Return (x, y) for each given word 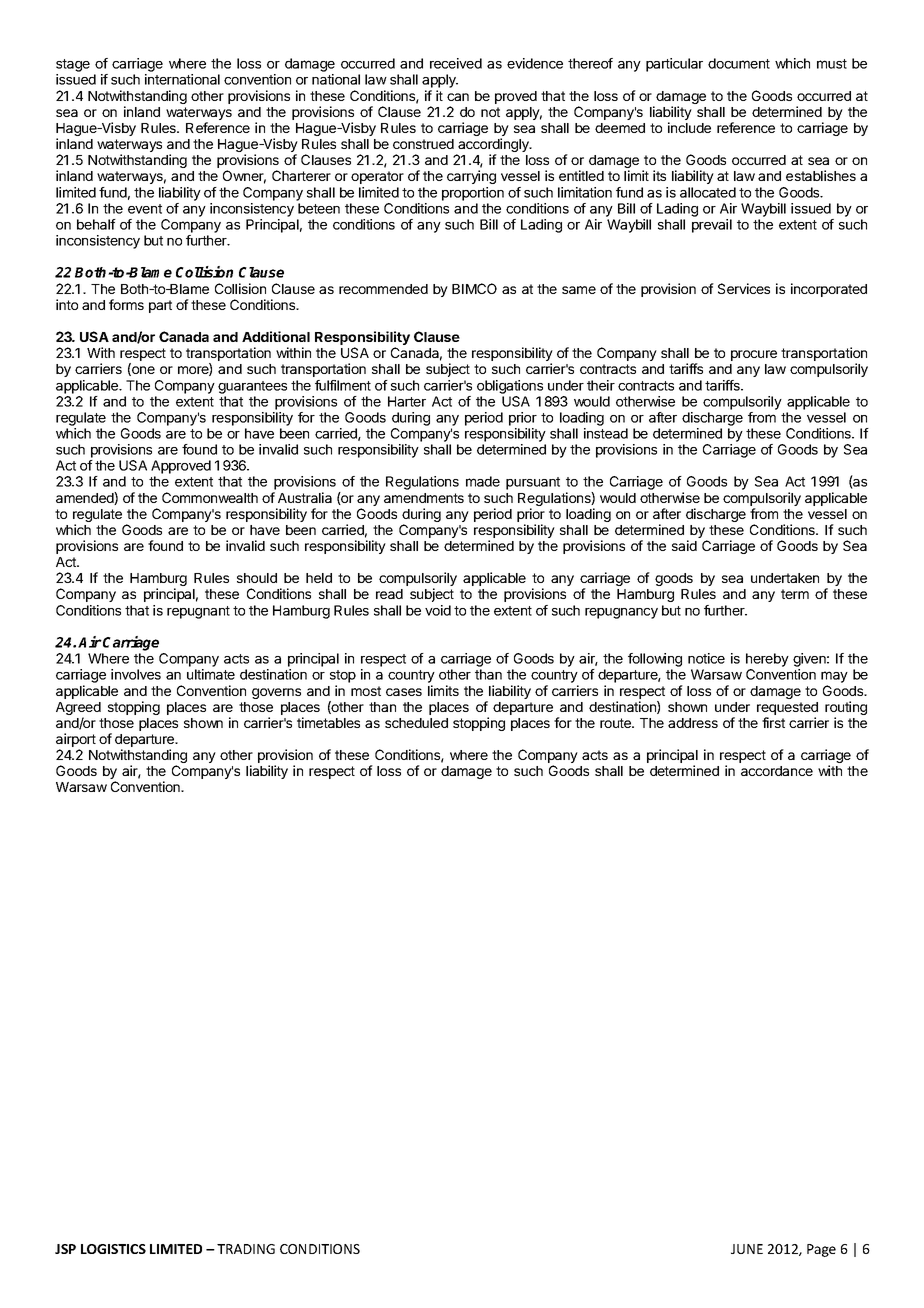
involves (136, 674)
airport (76, 741)
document (739, 63)
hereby (767, 660)
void (438, 610)
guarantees (252, 387)
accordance (777, 771)
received (456, 63)
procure (754, 355)
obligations (510, 387)
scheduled (416, 723)
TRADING (246, 1249)
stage (73, 65)
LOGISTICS (113, 1249)
